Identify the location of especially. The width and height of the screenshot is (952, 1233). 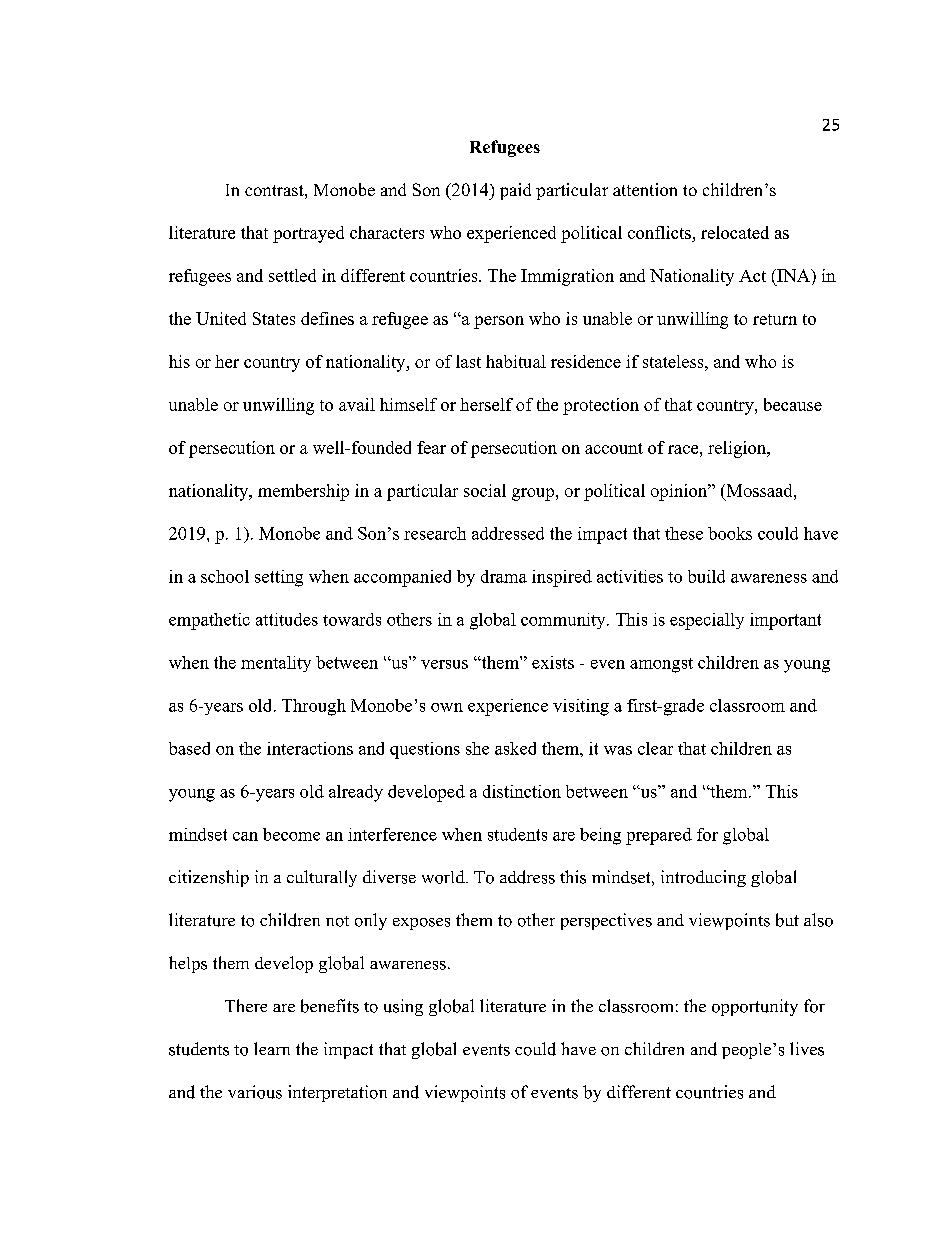
(707, 621).
